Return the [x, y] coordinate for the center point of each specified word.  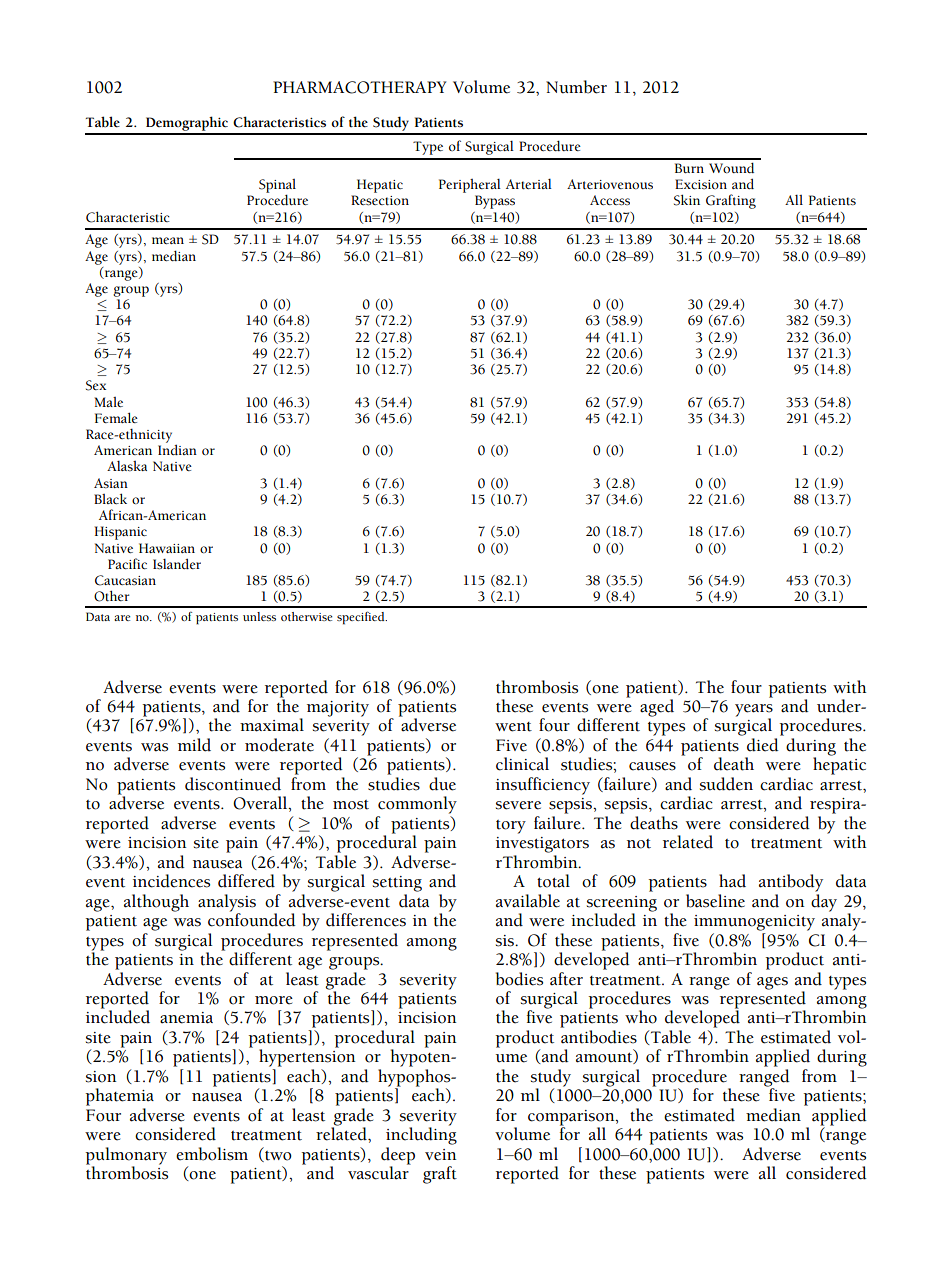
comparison [572, 1119]
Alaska [127, 466]
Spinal [277, 187]
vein [441, 1155]
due [442, 784]
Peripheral [470, 186]
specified [362, 618]
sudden [726, 784]
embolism [212, 1154]
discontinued [233, 784]
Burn [689, 168]
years [754, 711]
